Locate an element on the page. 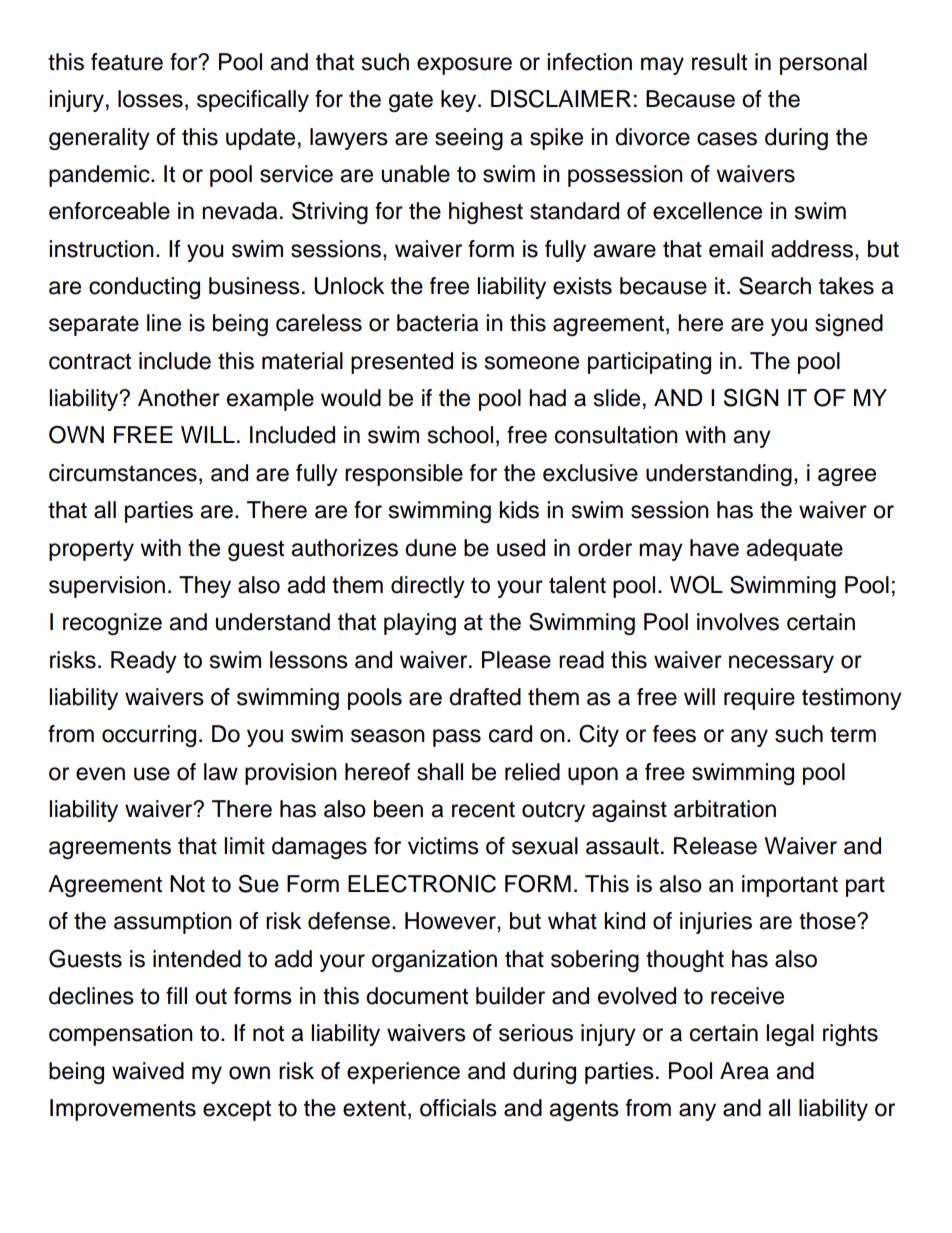 The width and height of the page is (952, 1233). key is located at coordinates (460, 101).
